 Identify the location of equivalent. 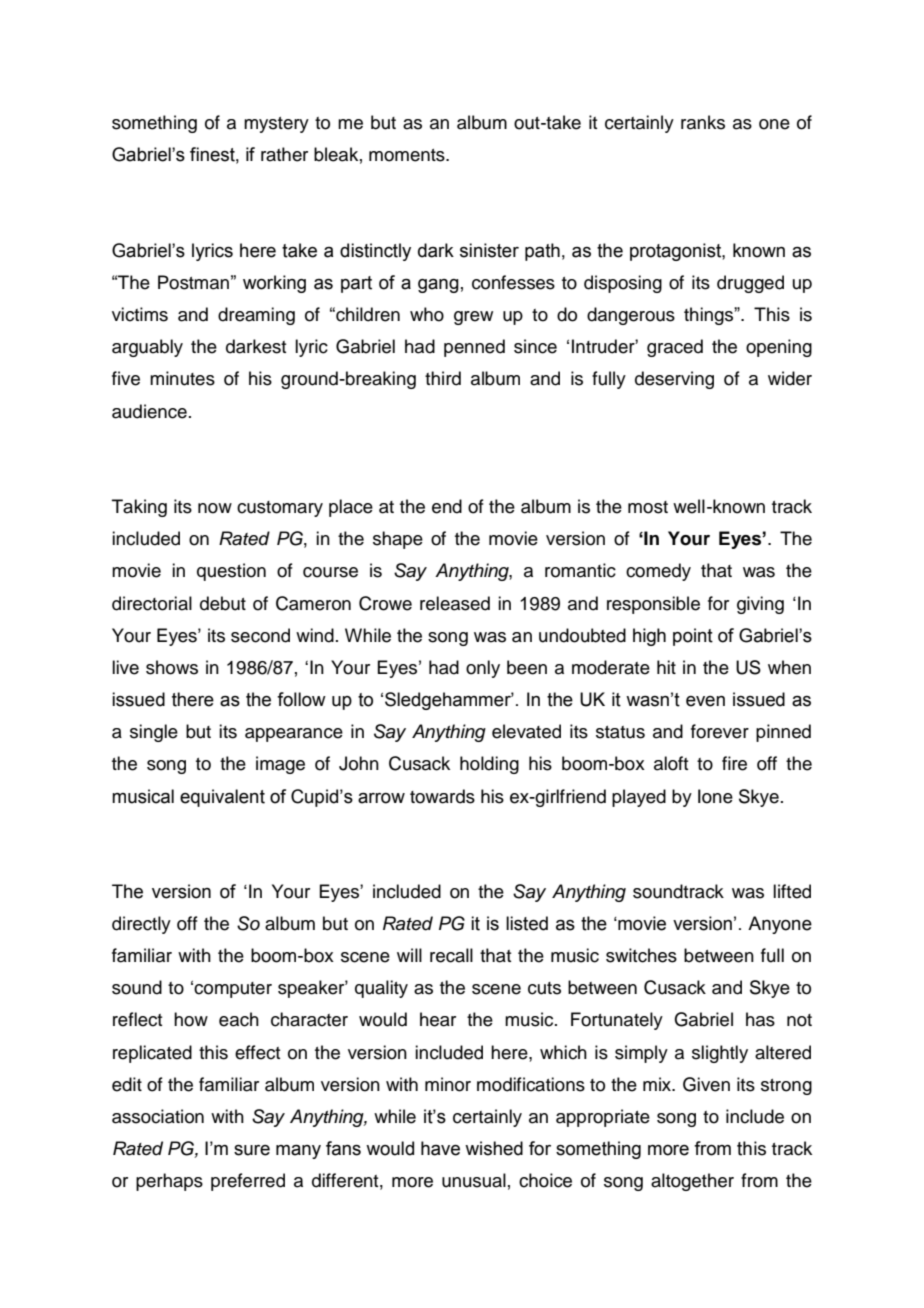
(222, 798).
